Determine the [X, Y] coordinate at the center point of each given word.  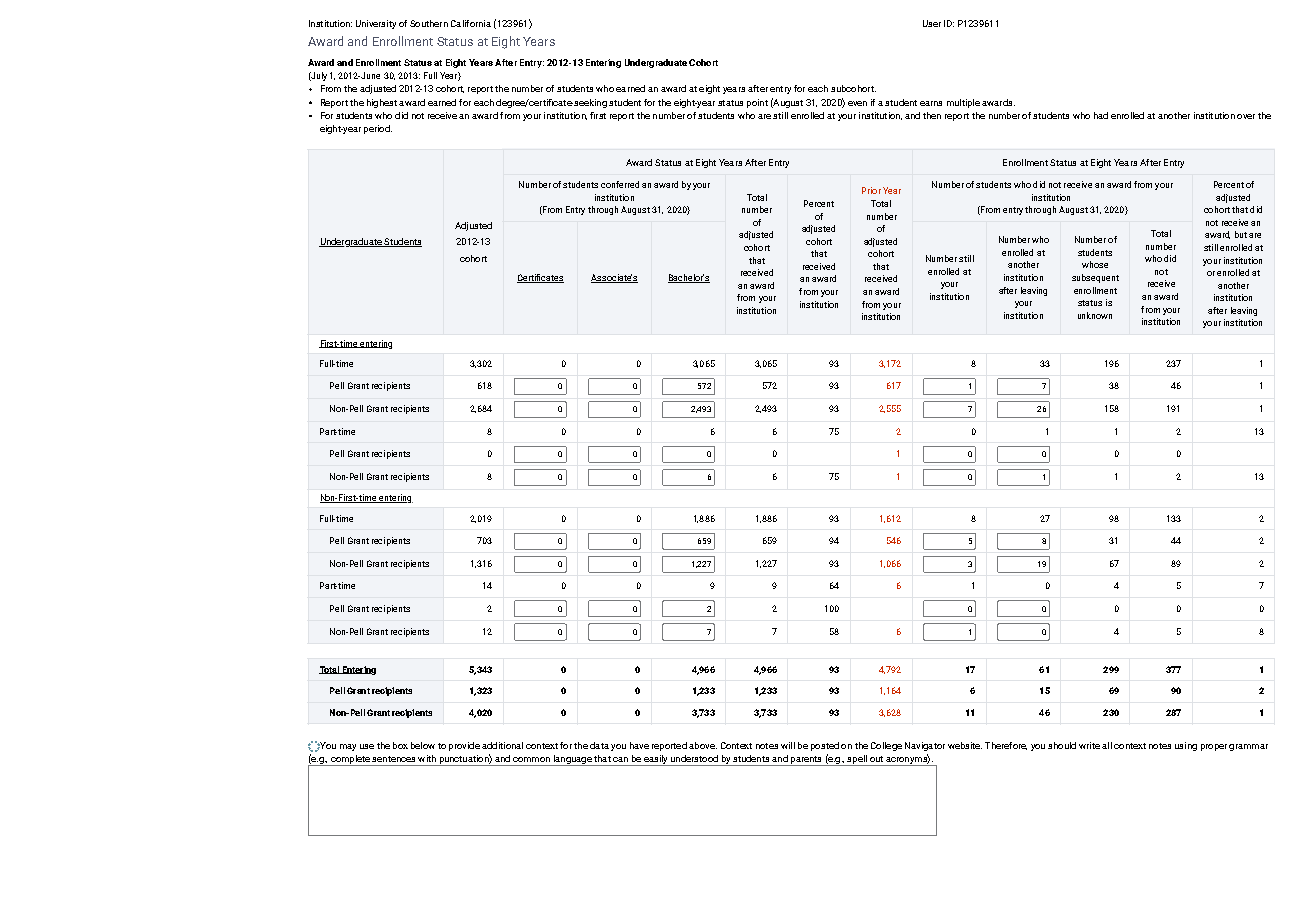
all [1107, 745]
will [788, 745]
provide [464, 746]
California [471, 23]
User [932, 23]
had [1101, 115]
